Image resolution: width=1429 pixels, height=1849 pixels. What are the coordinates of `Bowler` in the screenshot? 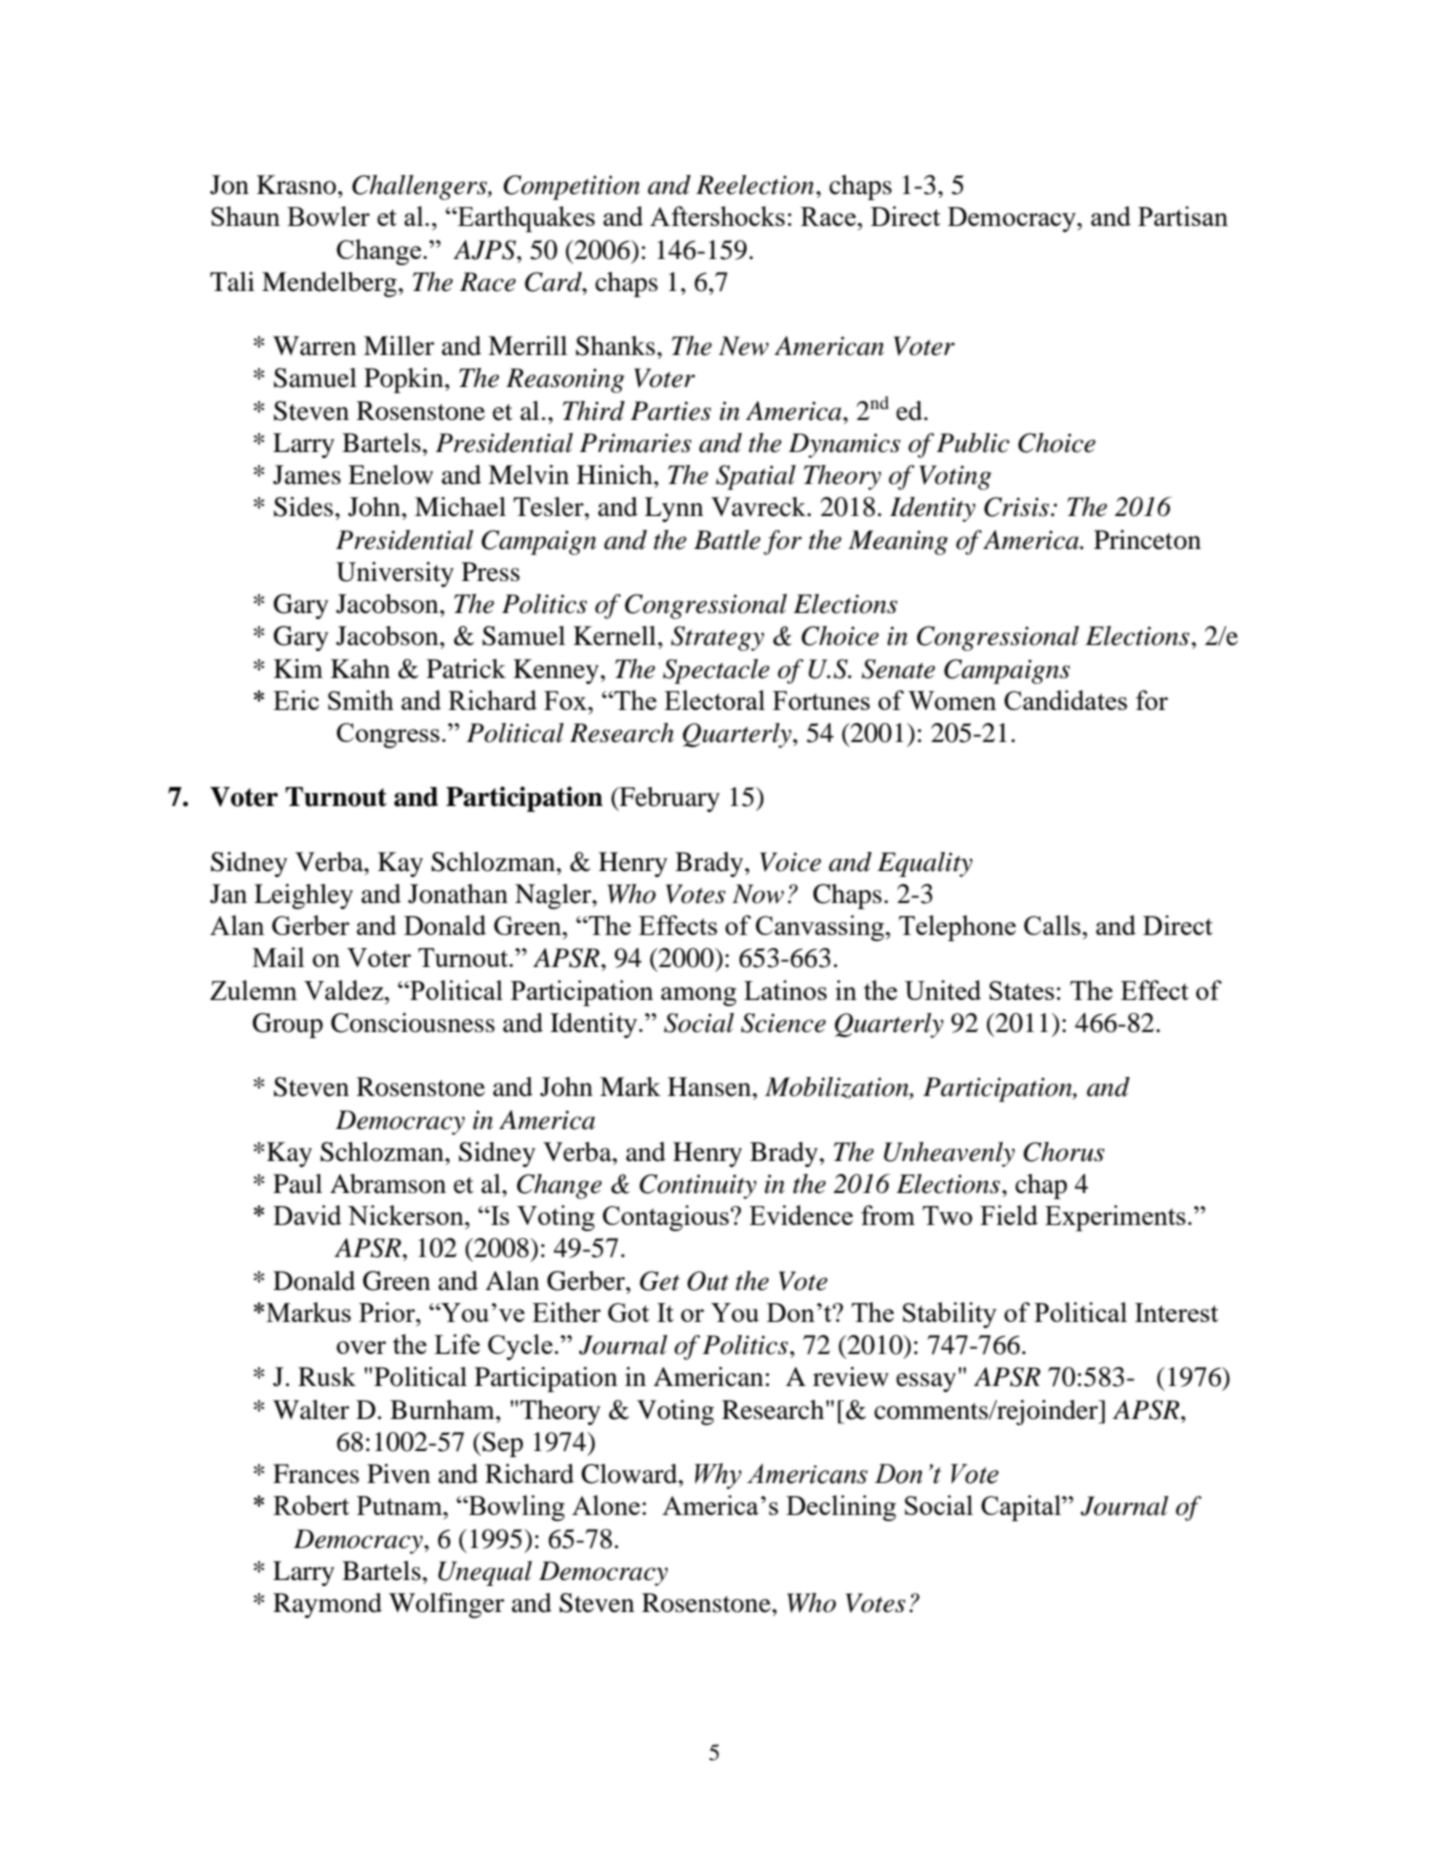 It's located at (328, 216).
